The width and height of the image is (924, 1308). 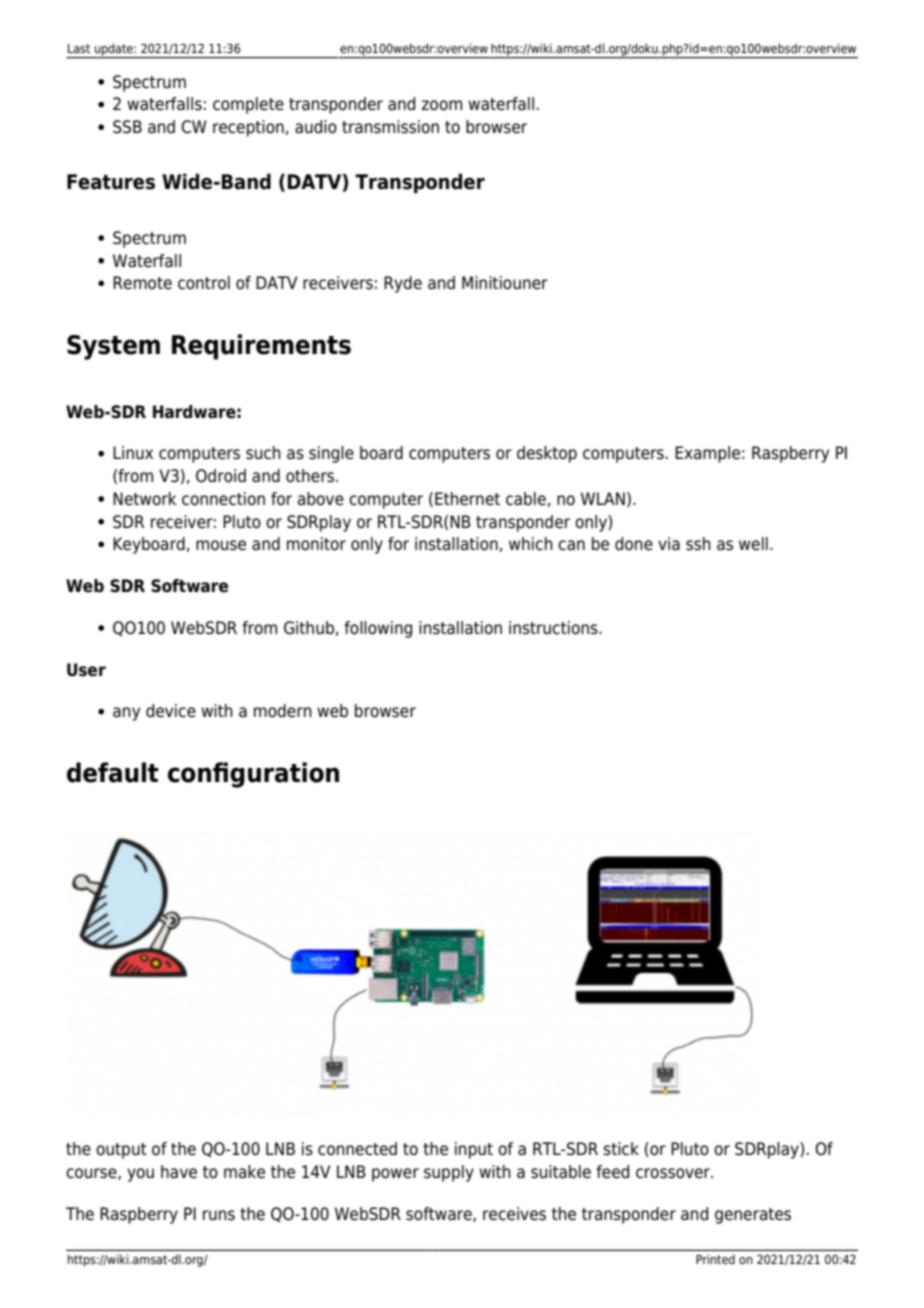 What do you see at coordinates (390, 127) in the image?
I see `transmission` at bounding box center [390, 127].
